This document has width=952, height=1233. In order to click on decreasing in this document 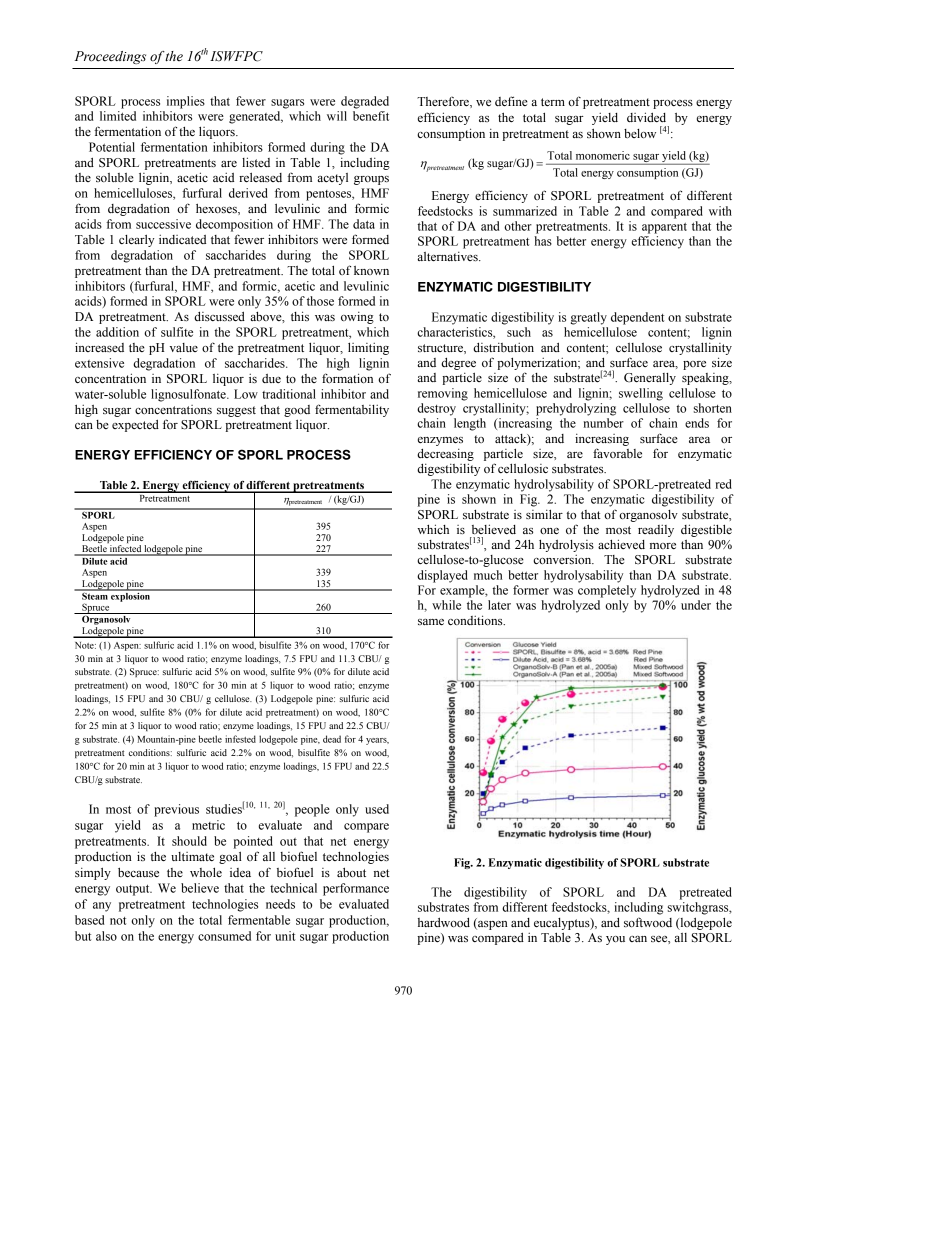, I will do `click(445, 454)`.
